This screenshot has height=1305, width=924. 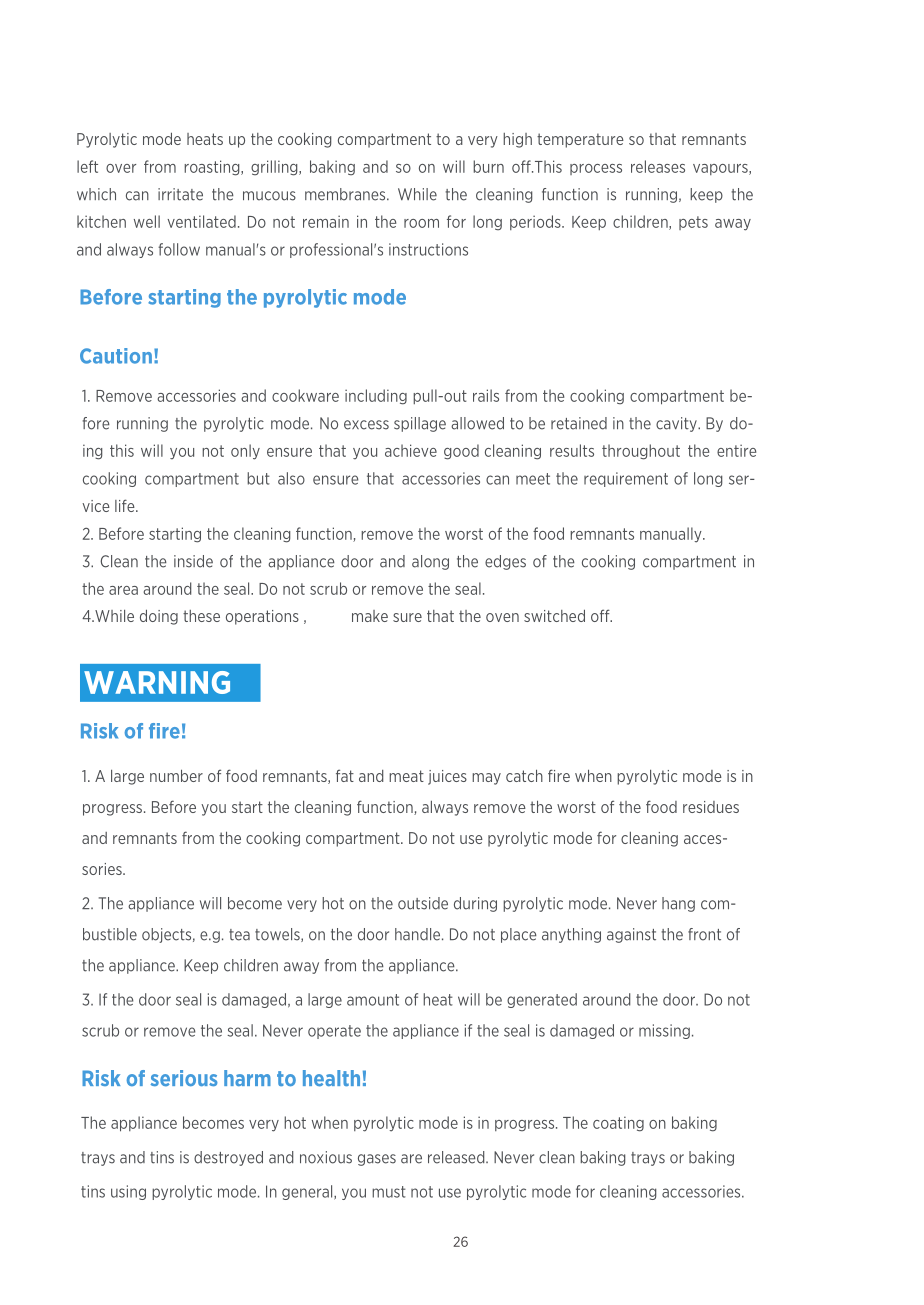 What do you see at coordinates (421, 223) in the screenshot?
I see `room` at bounding box center [421, 223].
